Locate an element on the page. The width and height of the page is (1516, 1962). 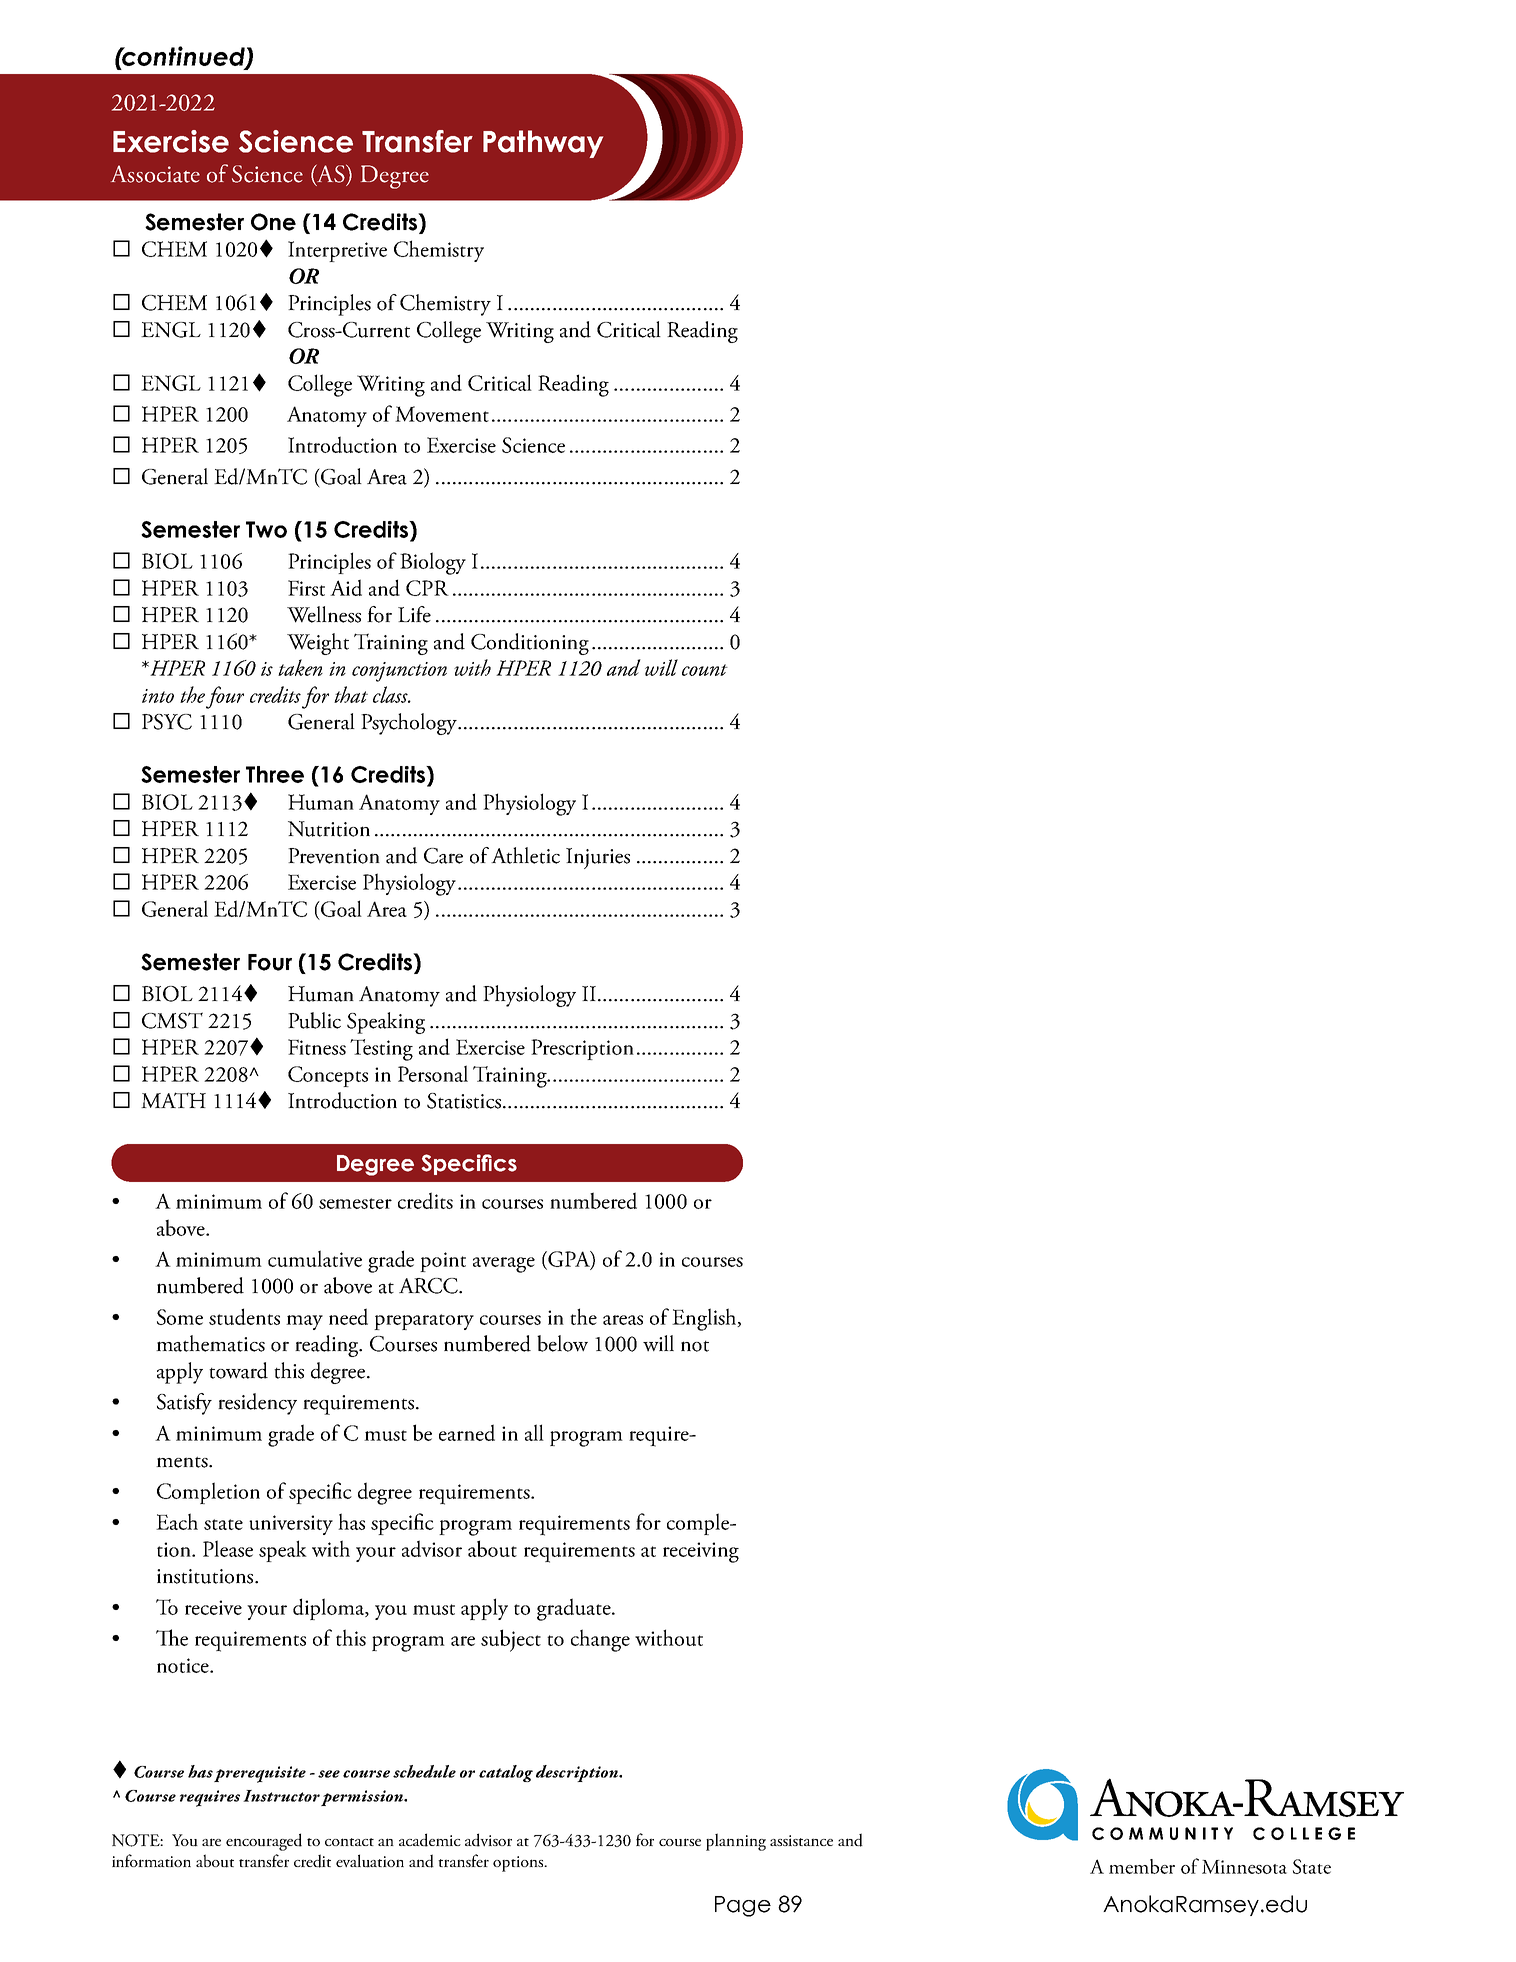
receiving is located at coordinates (701, 1552).
